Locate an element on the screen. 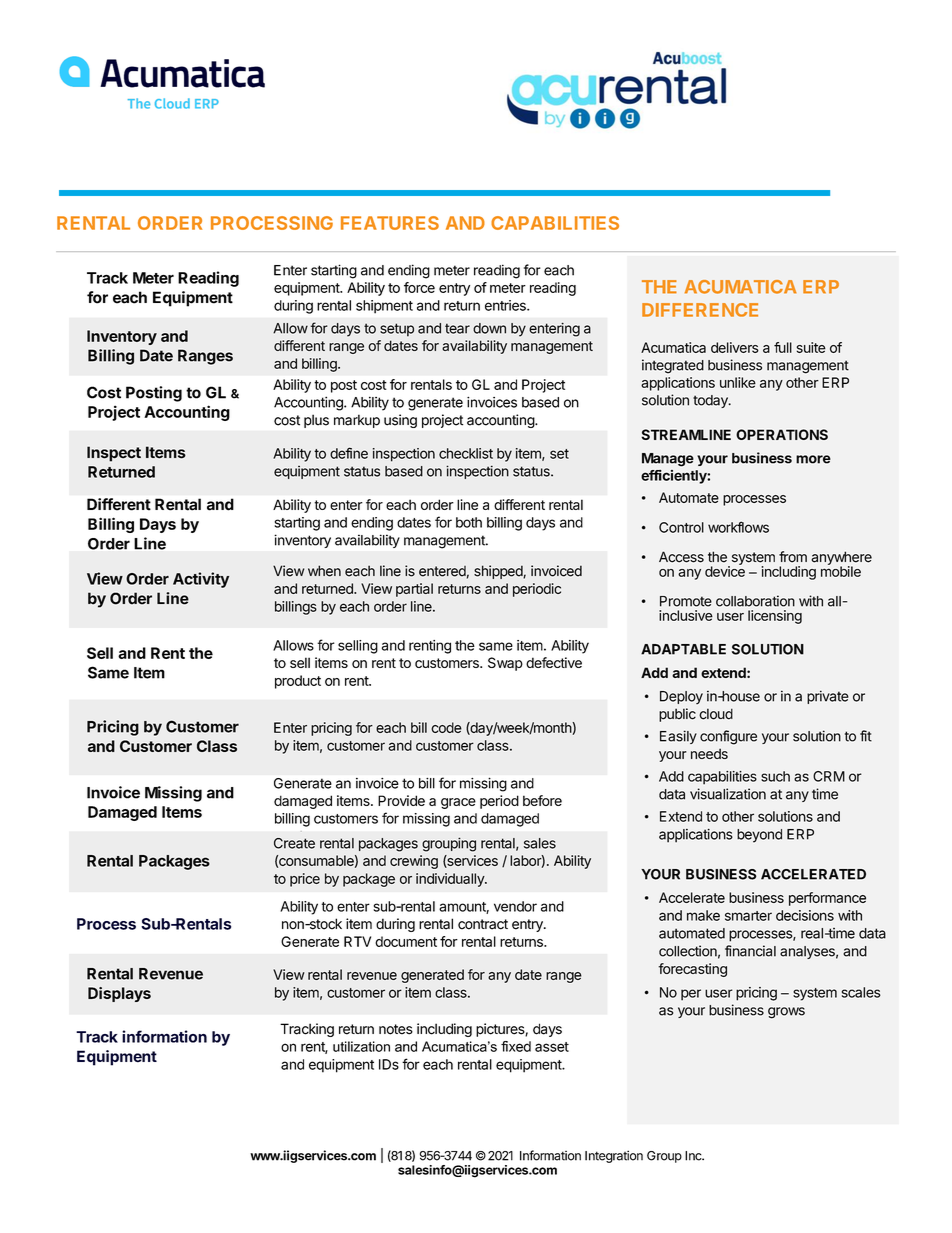  utilization is located at coordinates (361, 1046).
